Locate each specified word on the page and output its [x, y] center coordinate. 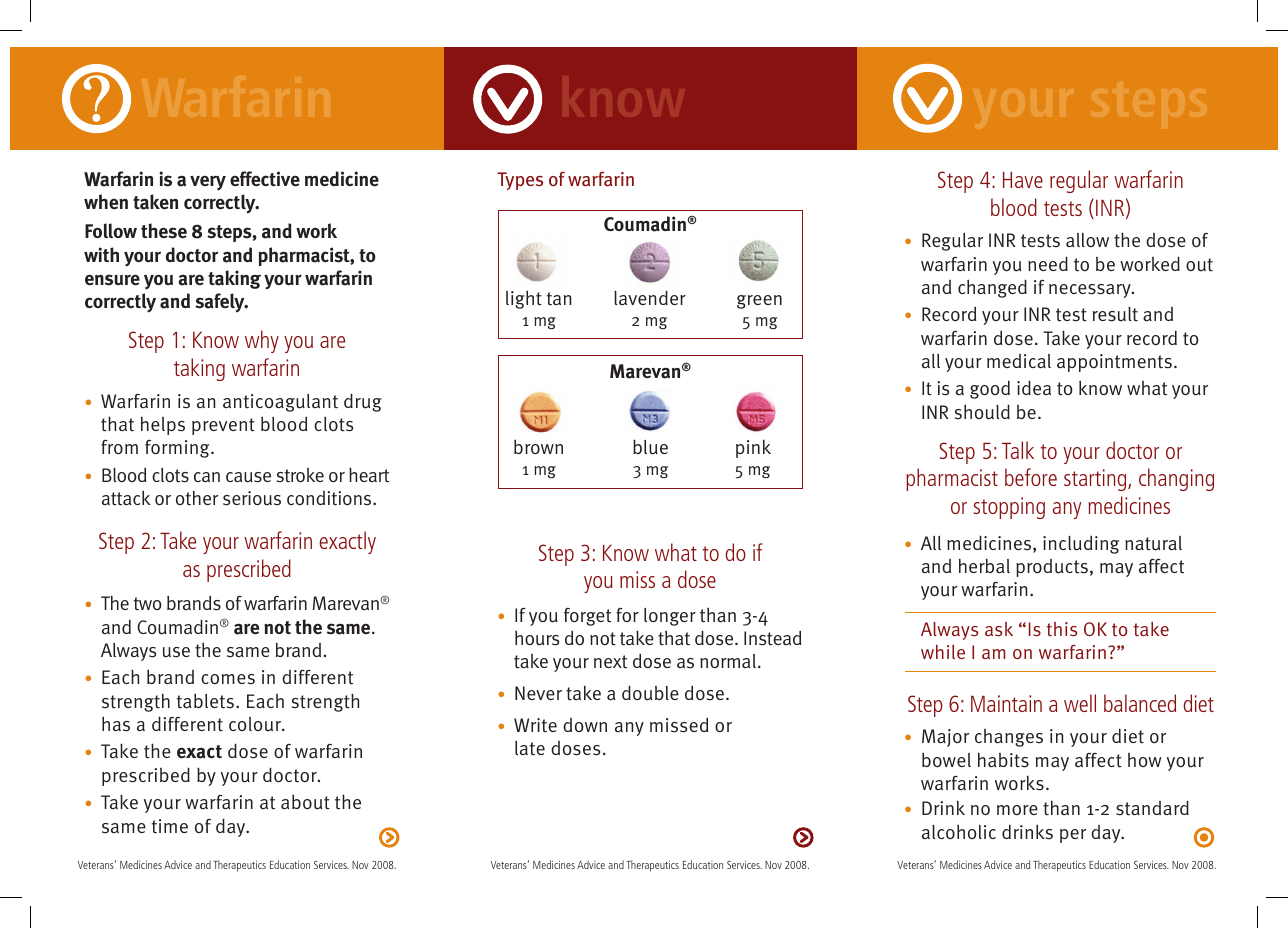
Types [520, 181]
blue [650, 447]
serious [252, 498]
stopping [1009, 508]
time [170, 826]
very [208, 183]
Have [1023, 179]
